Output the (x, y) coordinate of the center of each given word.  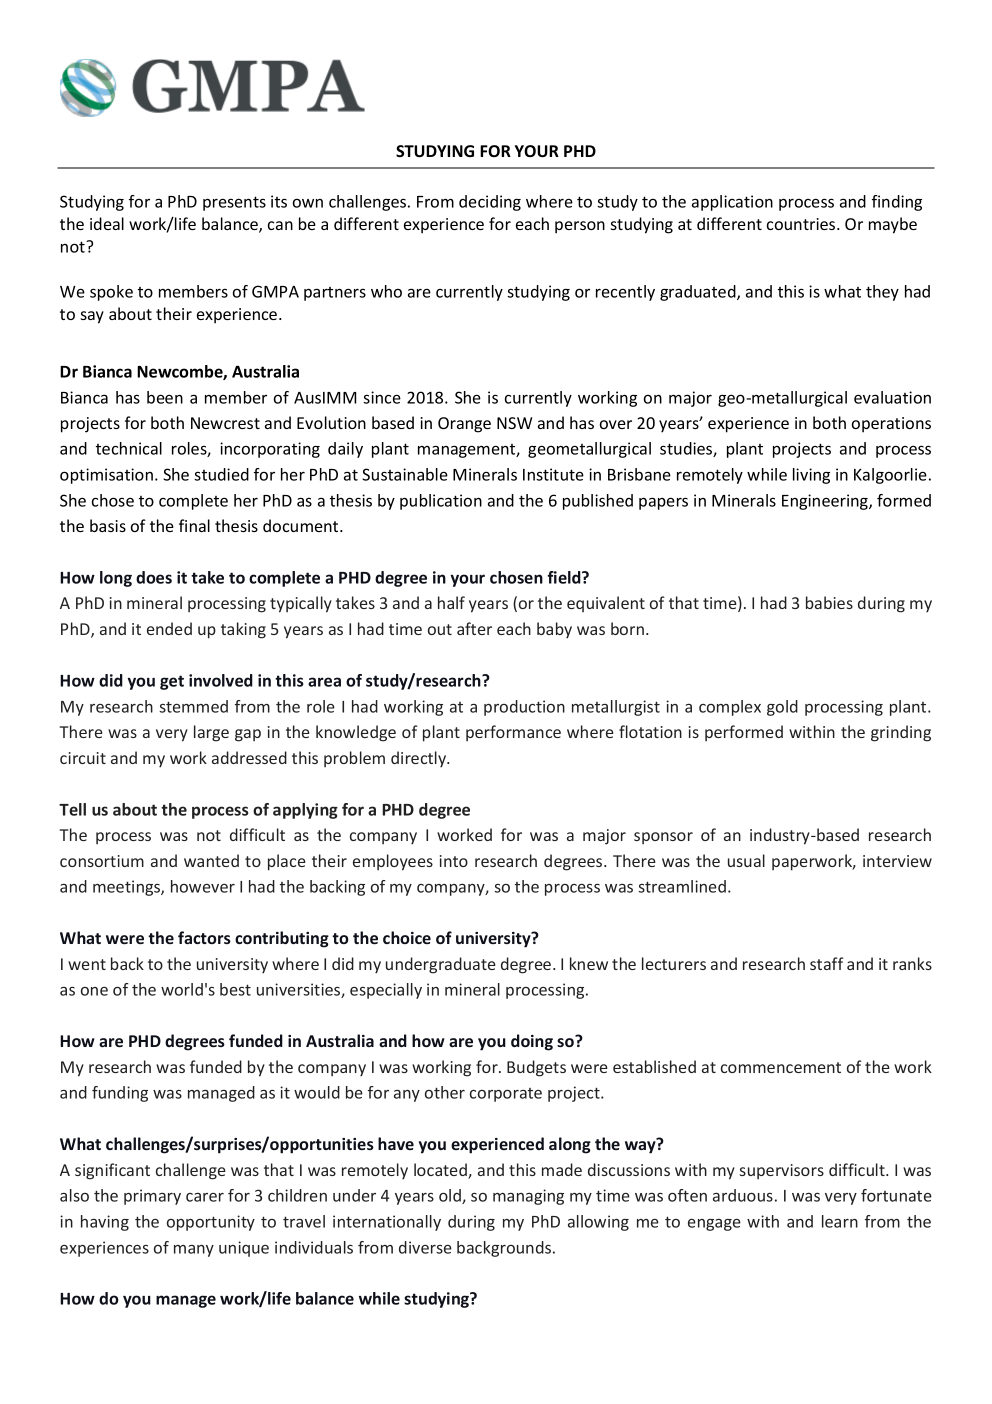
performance (513, 733)
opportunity (211, 1223)
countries (802, 224)
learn (840, 1221)
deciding (490, 203)
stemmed (193, 706)
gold (782, 708)
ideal (107, 223)
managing (528, 1197)
